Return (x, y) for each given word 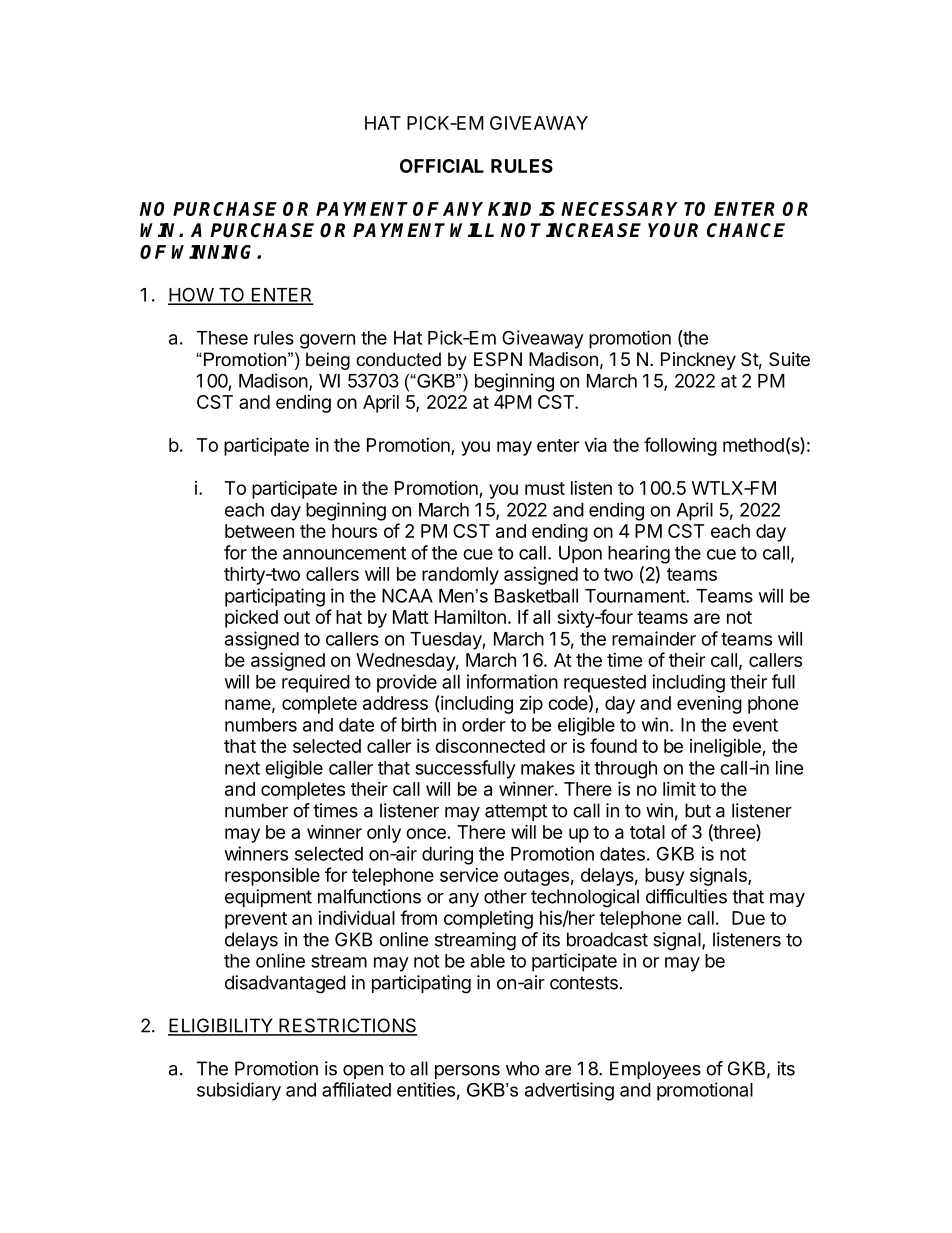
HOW (192, 295)
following (680, 446)
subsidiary (239, 1091)
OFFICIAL (442, 166)
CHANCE (746, 230)
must (545, 488)
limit (679, 789)
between (259, 531)
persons (467, 1072)
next (242, 768)
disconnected (490, 745)
